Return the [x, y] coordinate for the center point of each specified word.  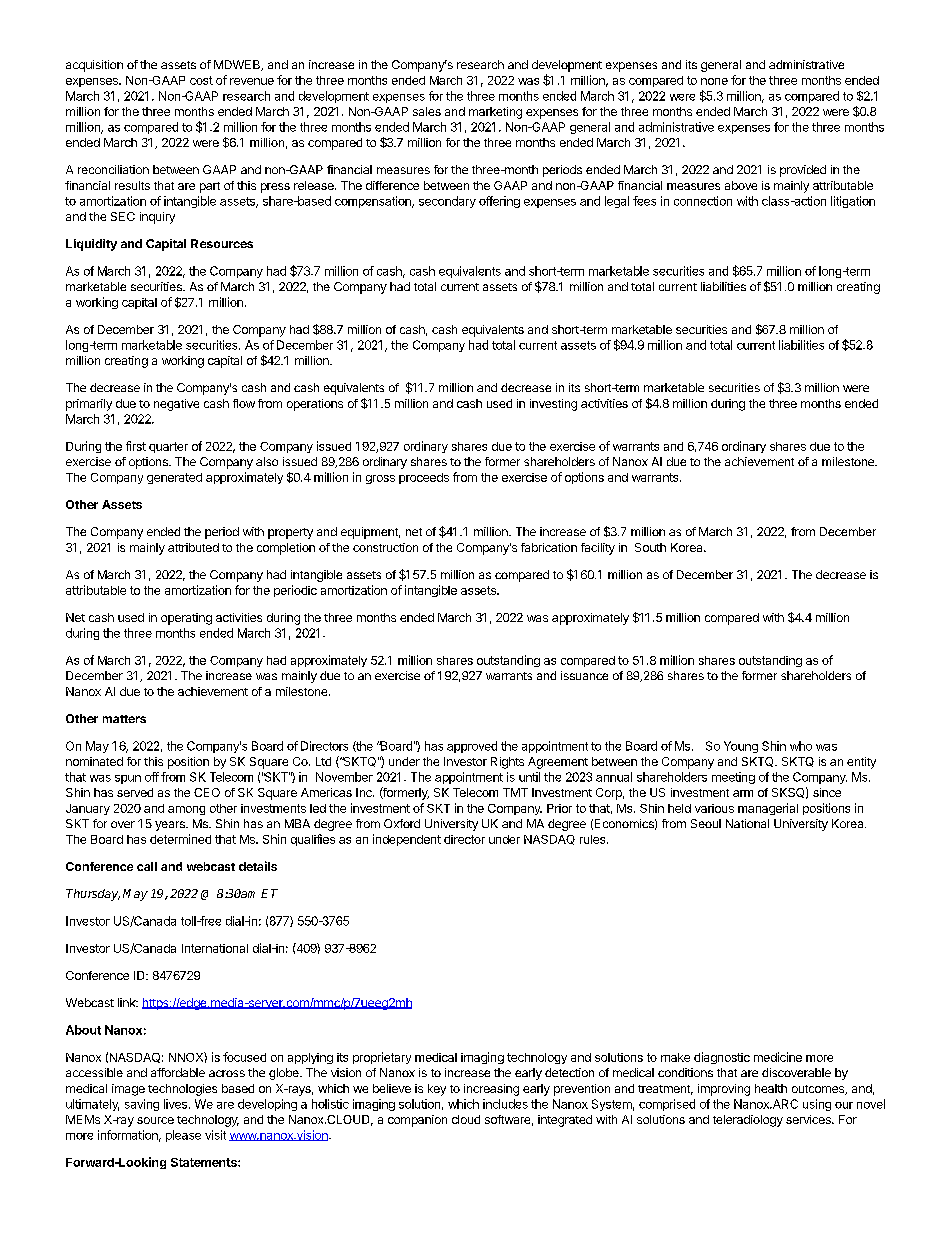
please [183, 1136]
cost [201, 80]
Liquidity [91, 245]
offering [499, 202]
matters [124, 719]
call [147, 866]
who [801, 746]
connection [703, 201]
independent [407, 840]
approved [472, 747]
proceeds [424, 478]
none [714, 81]
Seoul [706, 823]
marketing [495, 113]
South [650, 547]
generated [174, 478]
